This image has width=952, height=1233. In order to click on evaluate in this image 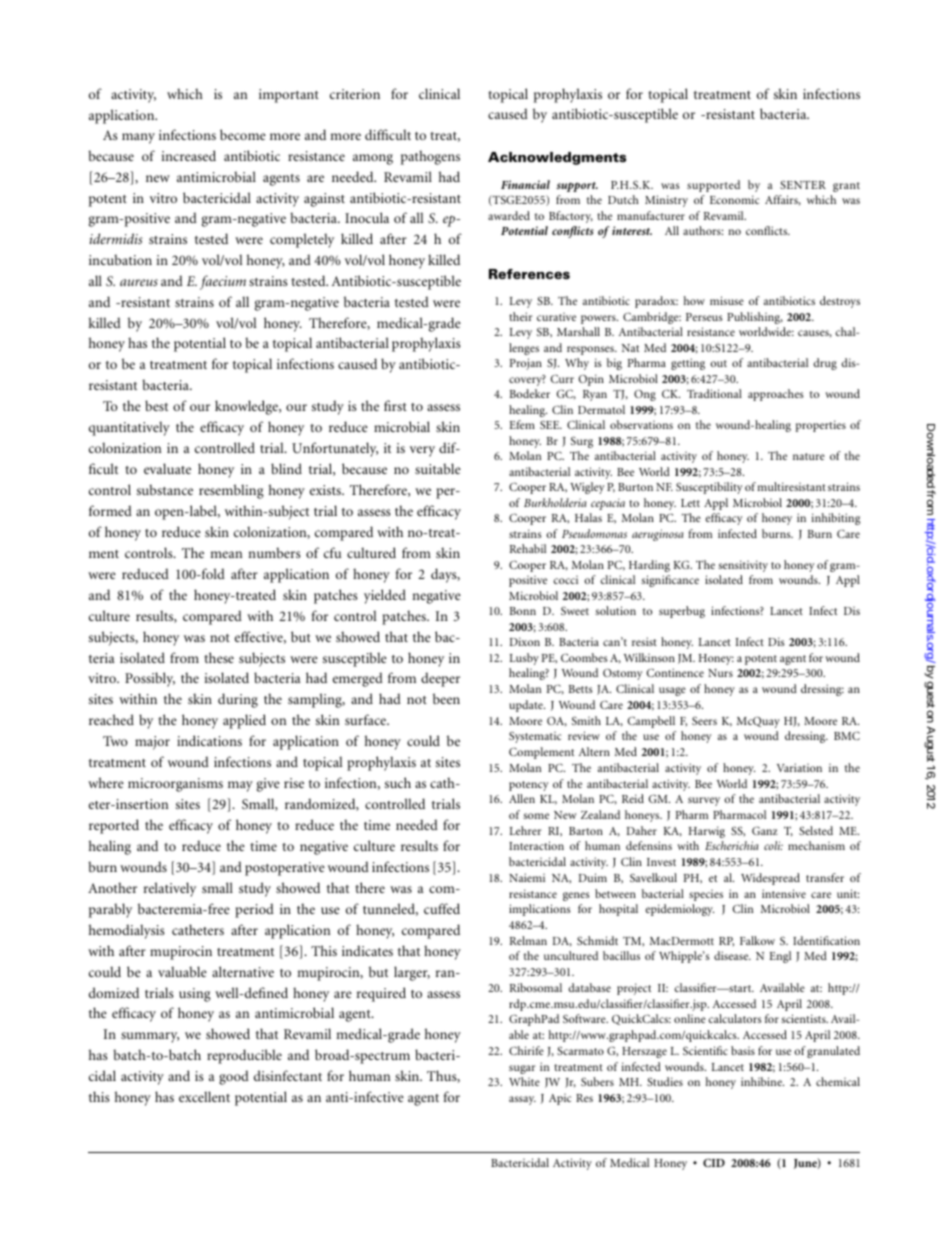, I will do `click(167, 468)`.
